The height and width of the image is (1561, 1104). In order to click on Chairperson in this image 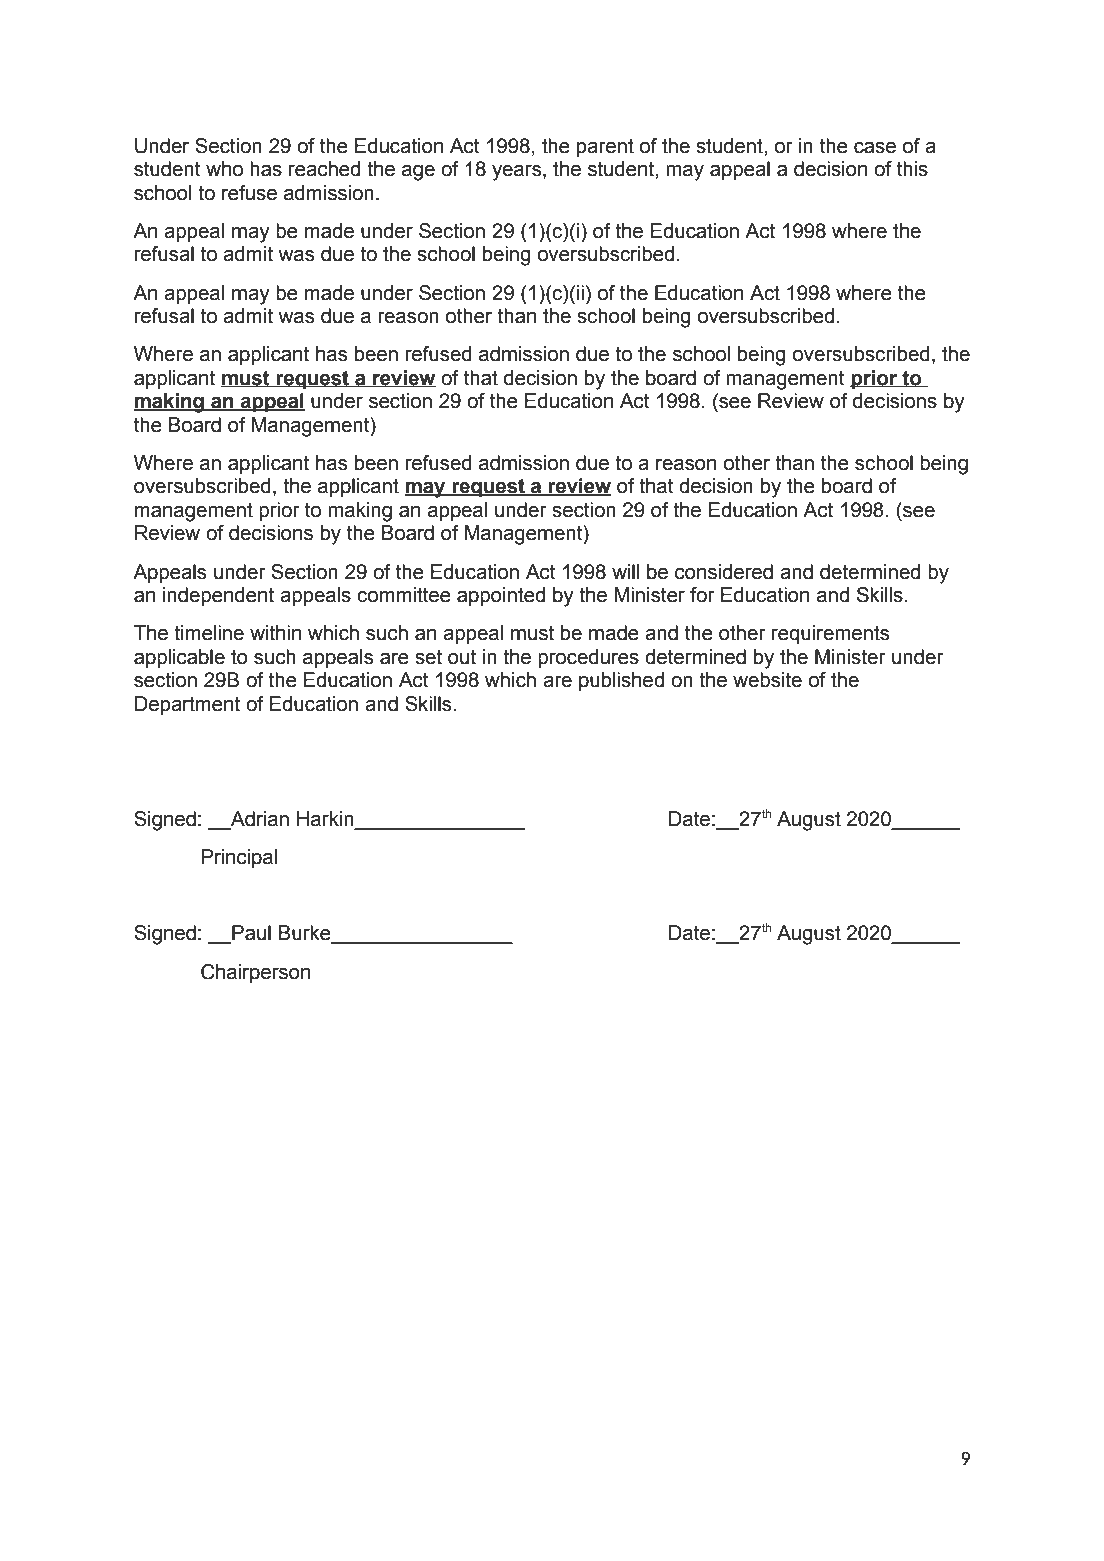, I will do `click(255, 973)`.
